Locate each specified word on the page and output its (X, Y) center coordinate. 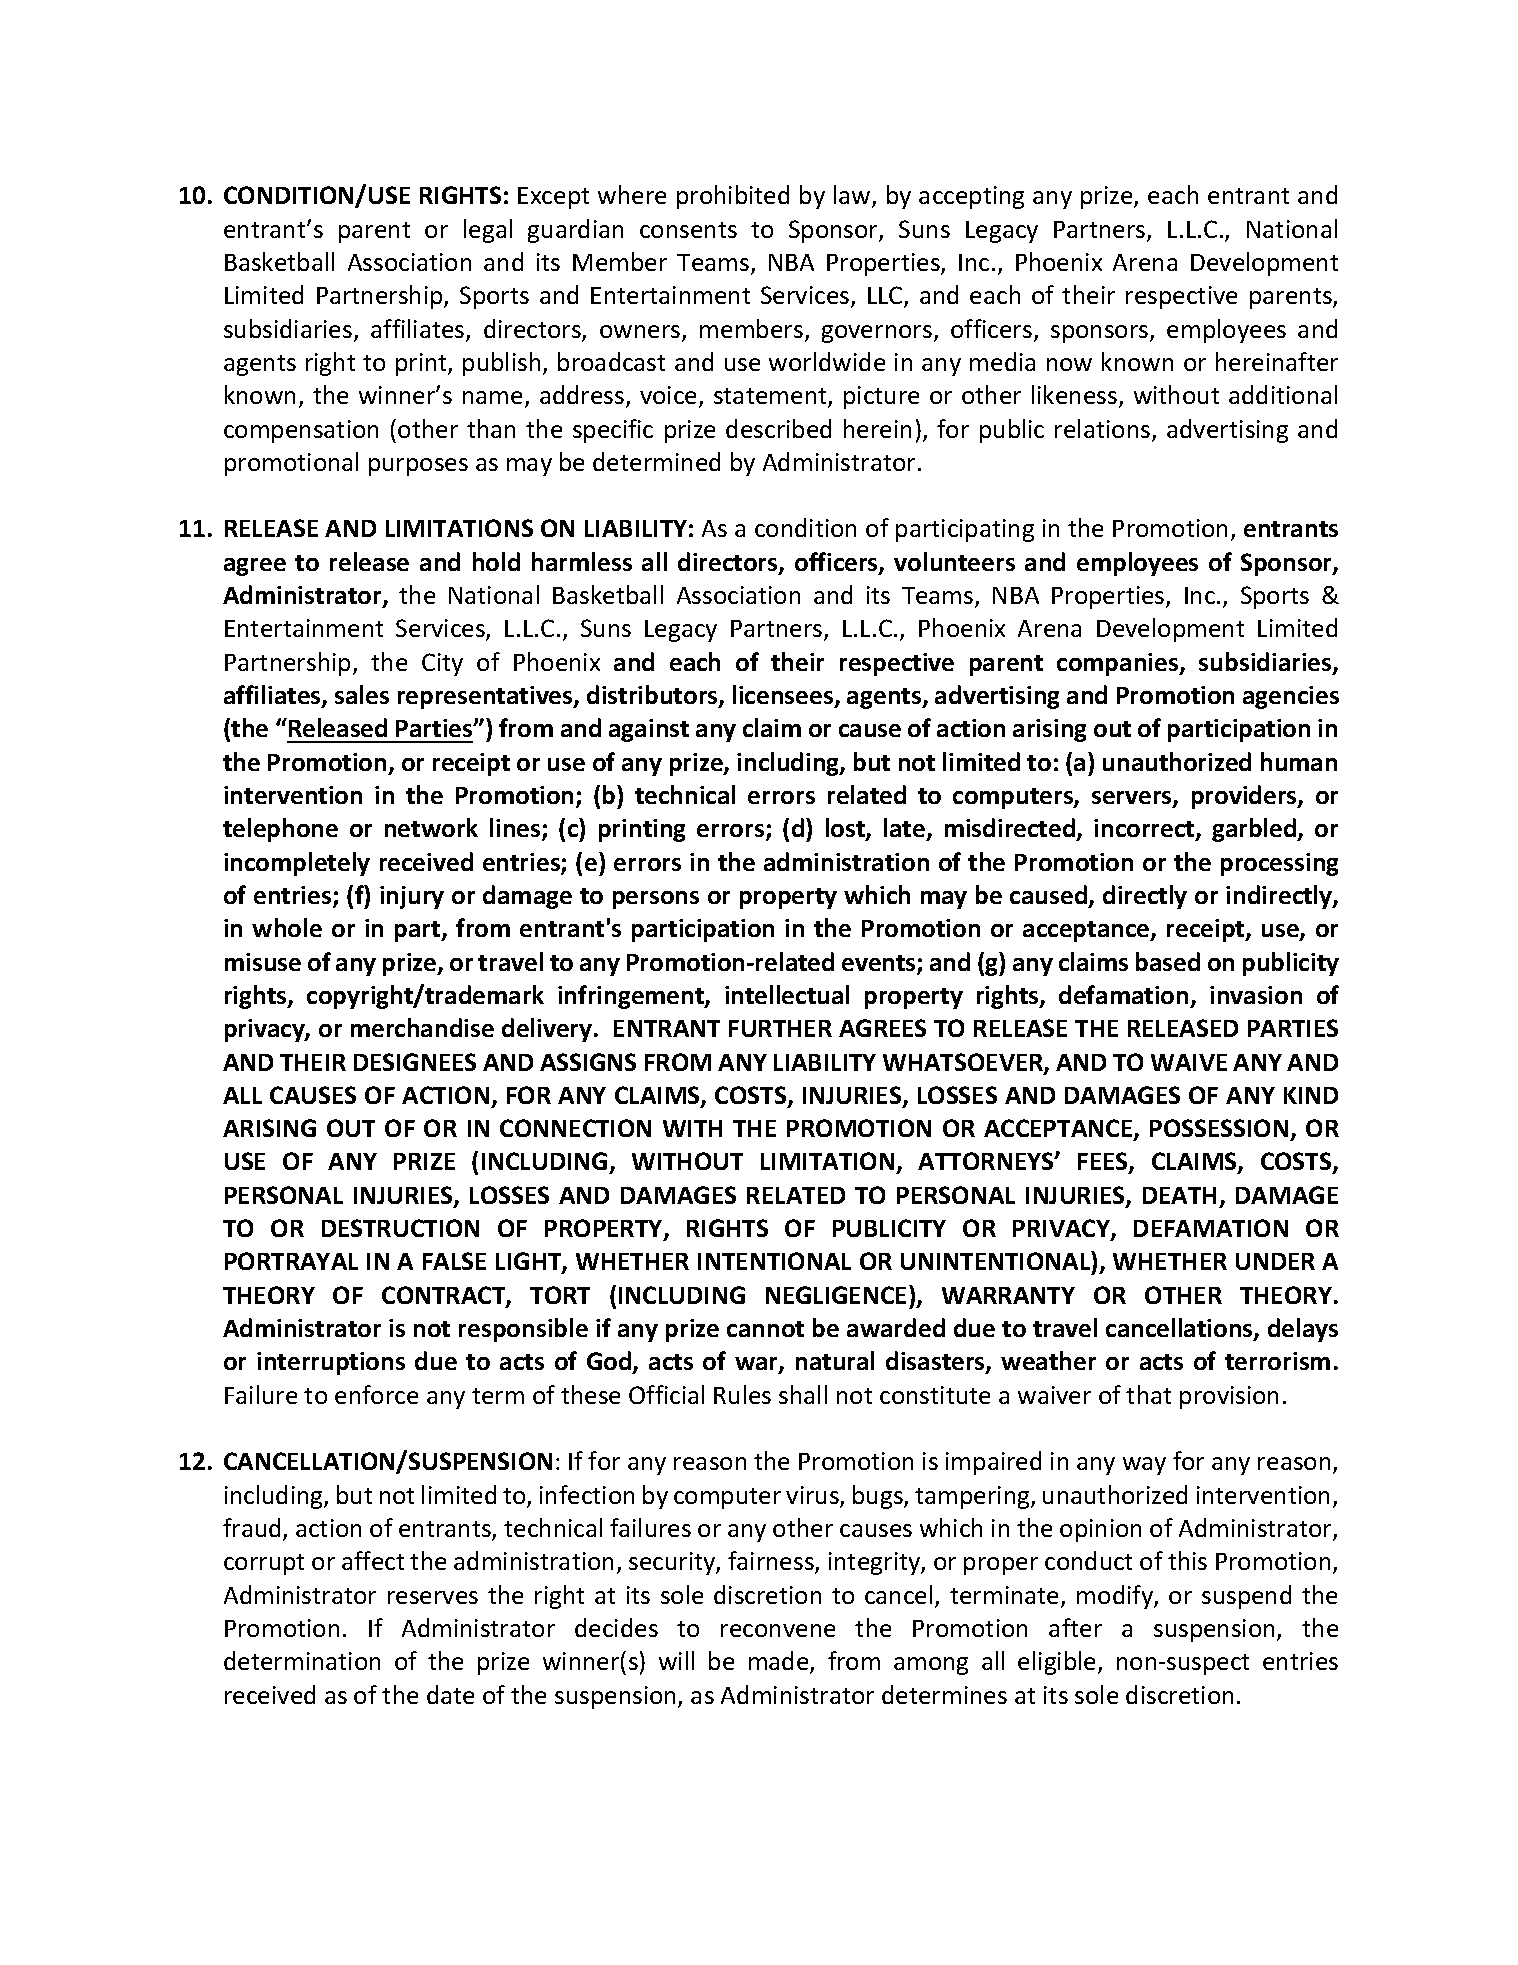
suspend (1246, 1597)
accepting (971, 197)
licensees (784, 696)
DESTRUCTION (400, 1228)
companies (1119, 664)
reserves (433, 1597)
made (780, 1662)
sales (362, 694)
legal (488, 231)
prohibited (733, 197)
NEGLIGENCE (836, 1295)
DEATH (1179, 1195)
